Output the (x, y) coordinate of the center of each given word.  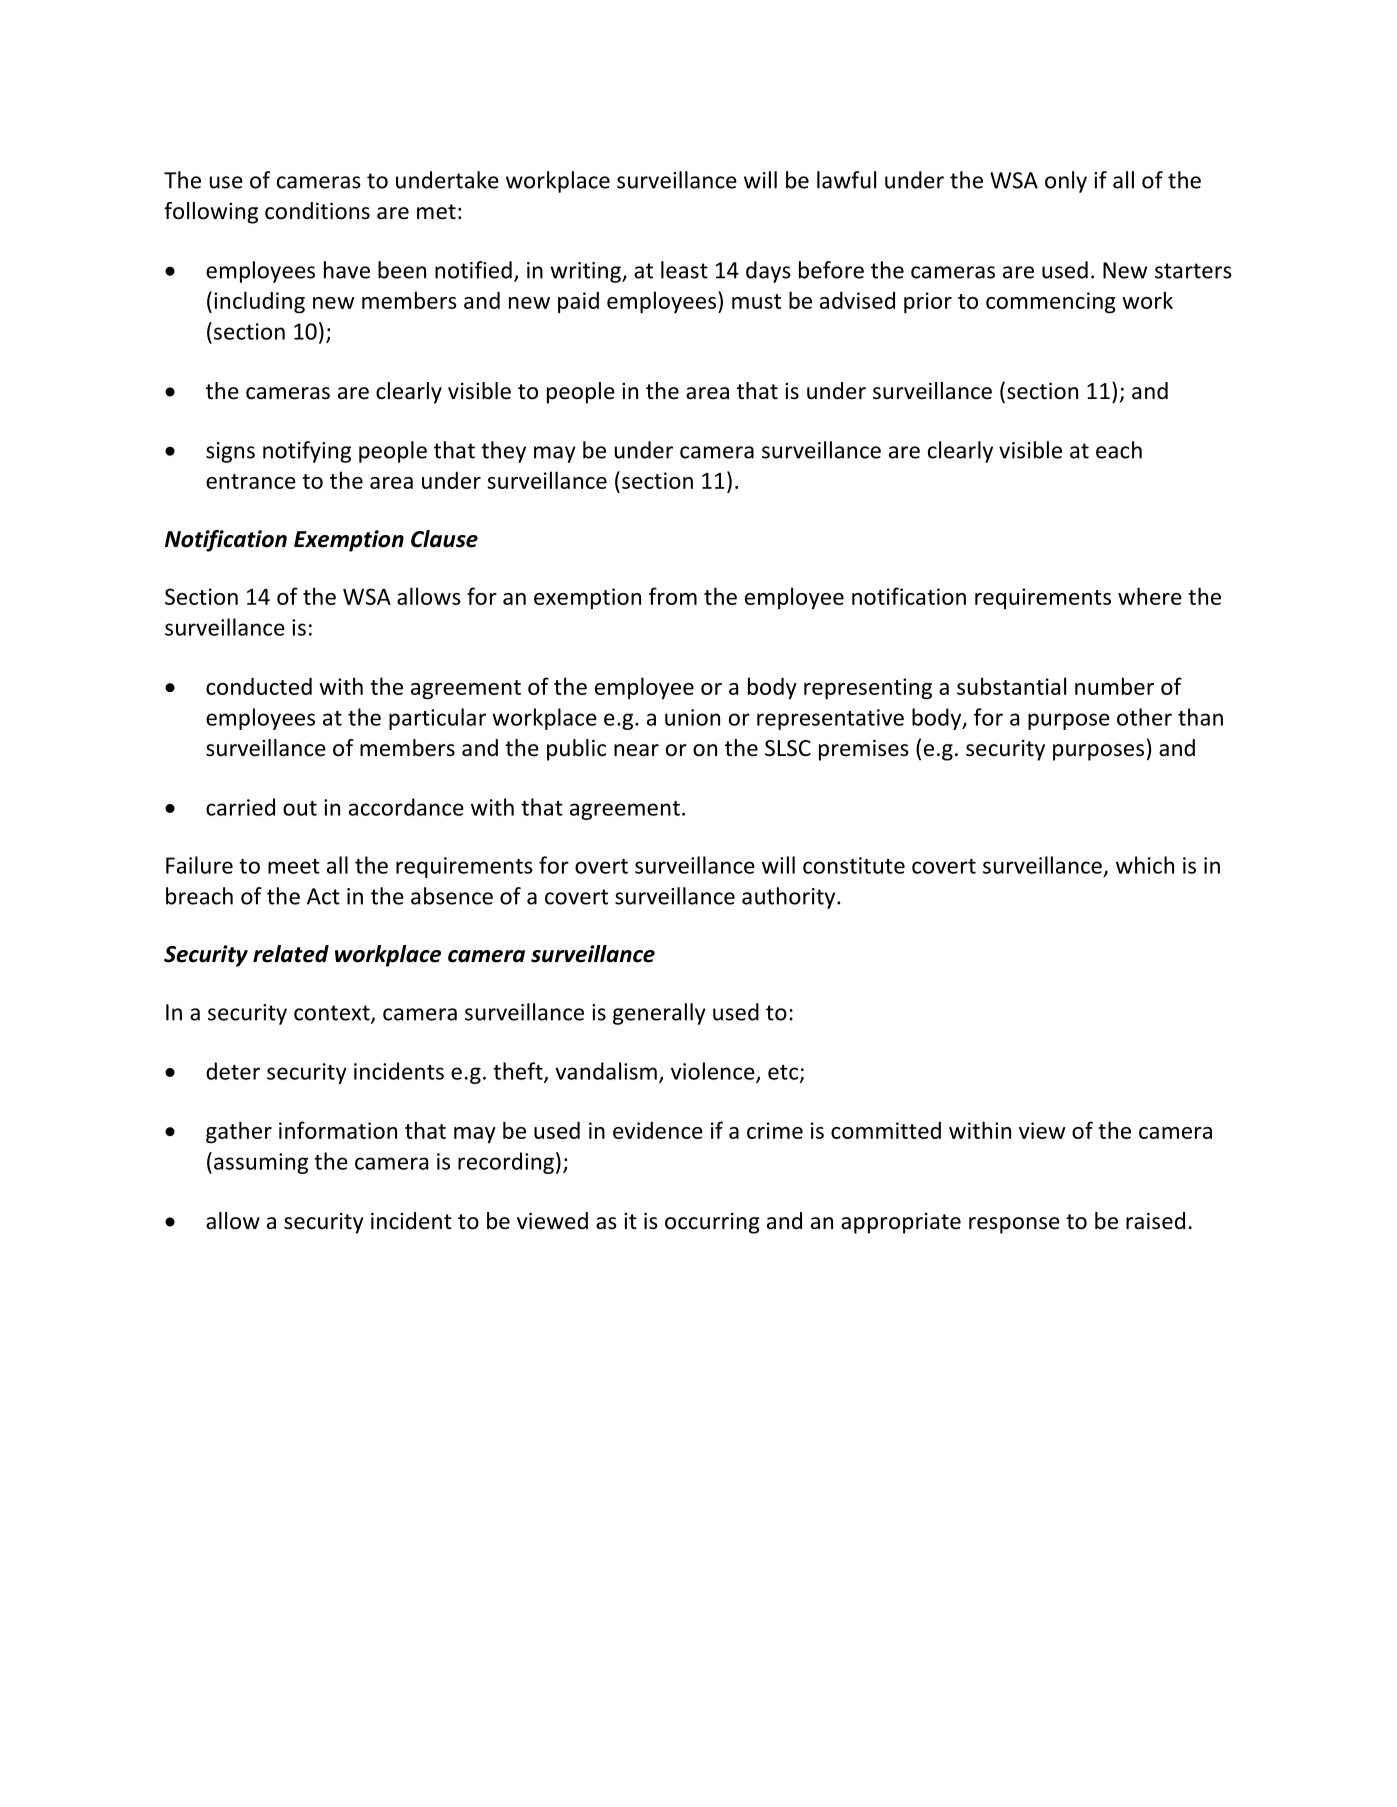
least (684, 270)
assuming (261, 1163)
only (1066, 182)
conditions (317, 211)
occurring (712, 1223)
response (1014, 1225)
